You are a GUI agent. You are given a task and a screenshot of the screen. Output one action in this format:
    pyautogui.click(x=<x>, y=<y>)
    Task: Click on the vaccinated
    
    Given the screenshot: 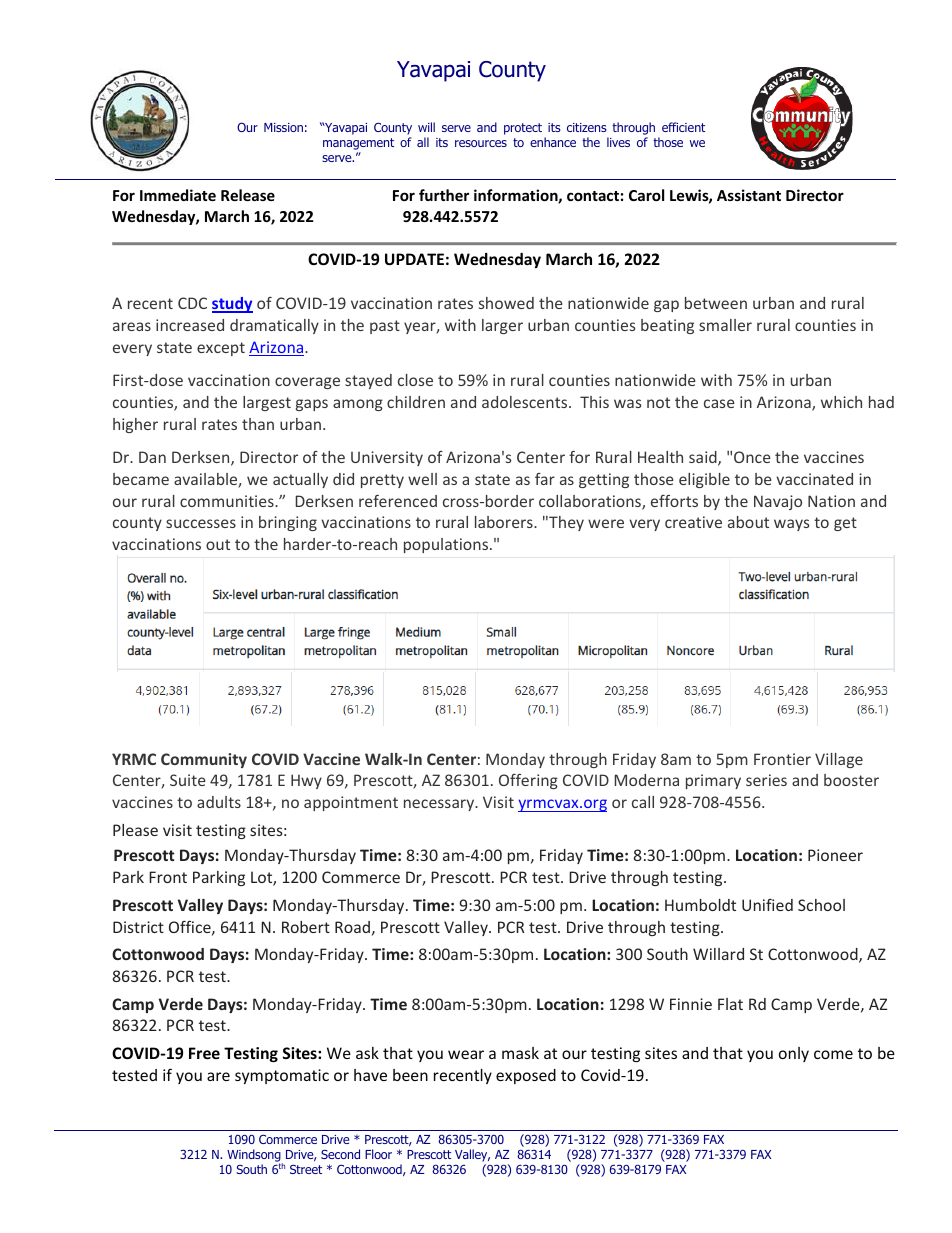 What is the action you would take?
    pyautogui.click(x=814, y=479)
